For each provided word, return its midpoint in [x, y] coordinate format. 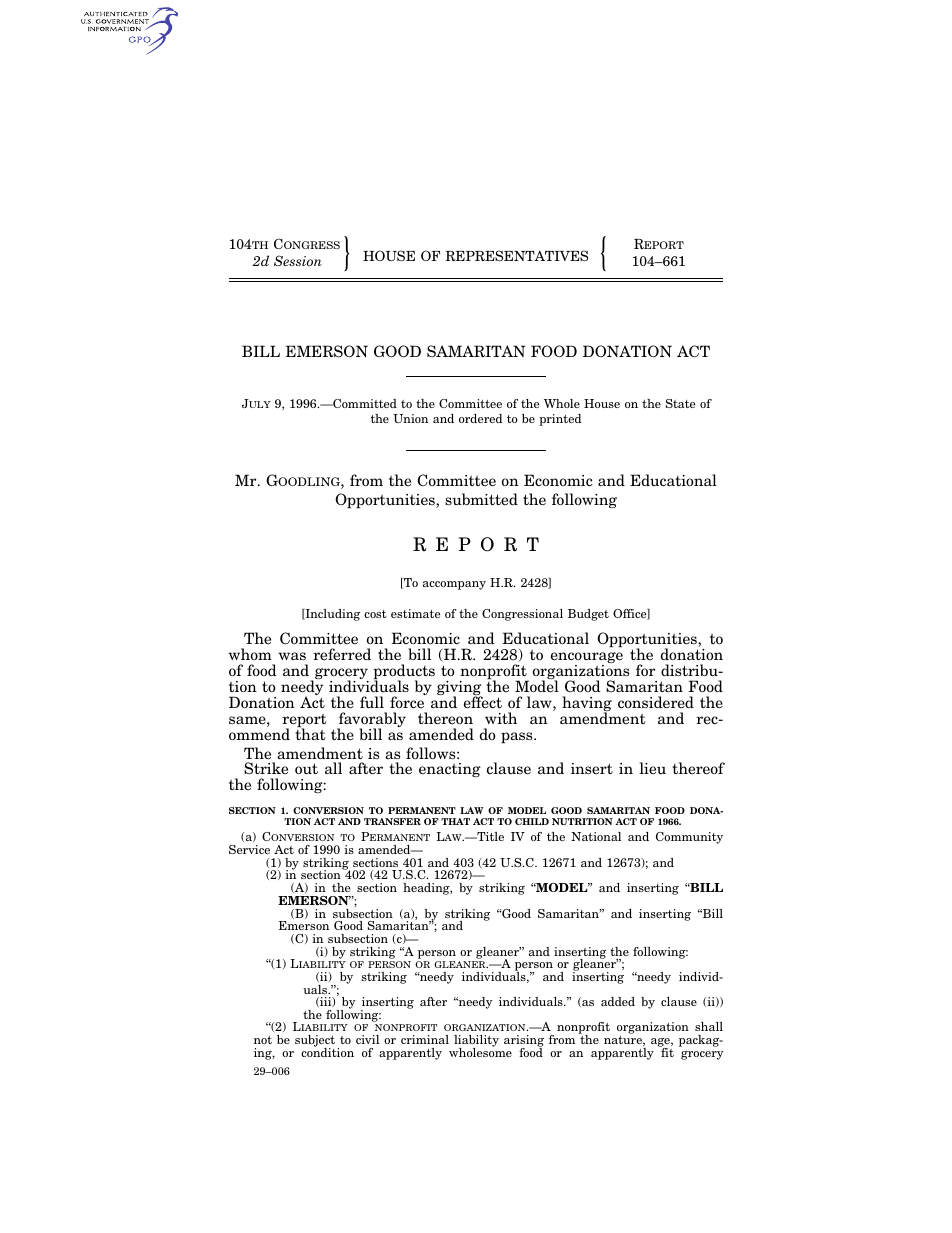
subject [315, 1042]
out [306, 768]
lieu [653, 768]
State [680, 403]
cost [375, 614]
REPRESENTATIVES [516, 255]
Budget [588, 615]
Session [298, 260]
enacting [450, 770]
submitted [481, 499]
